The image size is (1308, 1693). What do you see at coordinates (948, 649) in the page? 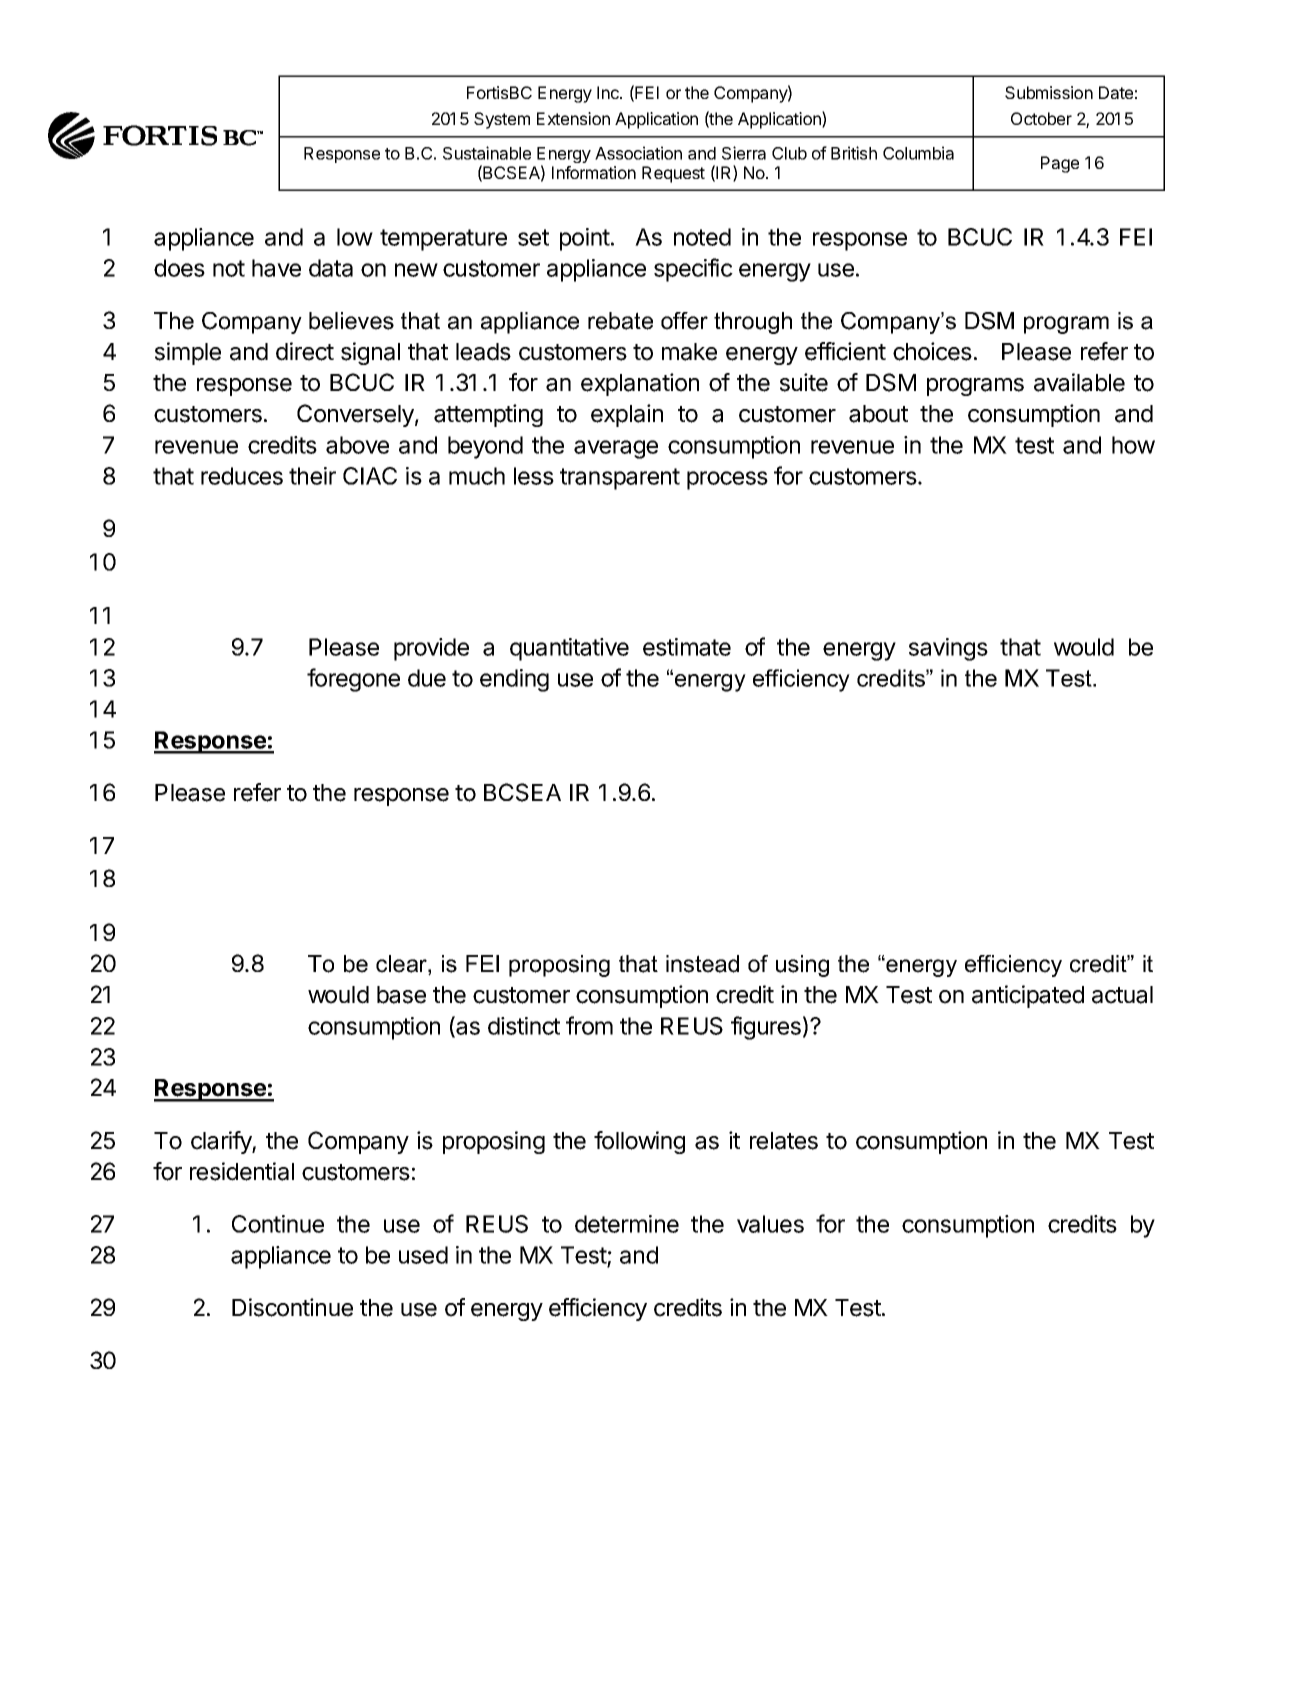
I see `savings` at bounding box center [948, 649].
